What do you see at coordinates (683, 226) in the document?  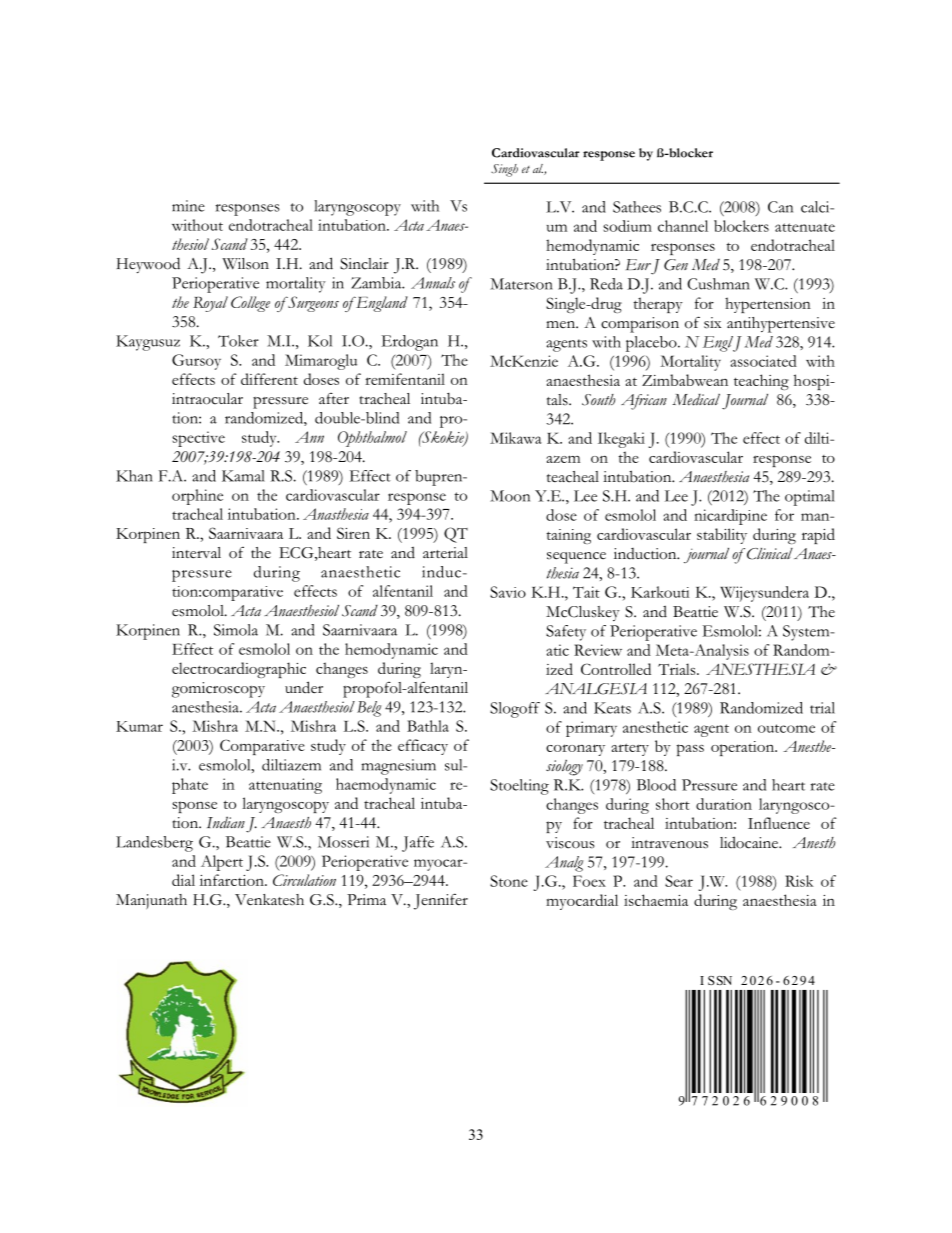 I see `channel` at bounding box center [683, 226].
